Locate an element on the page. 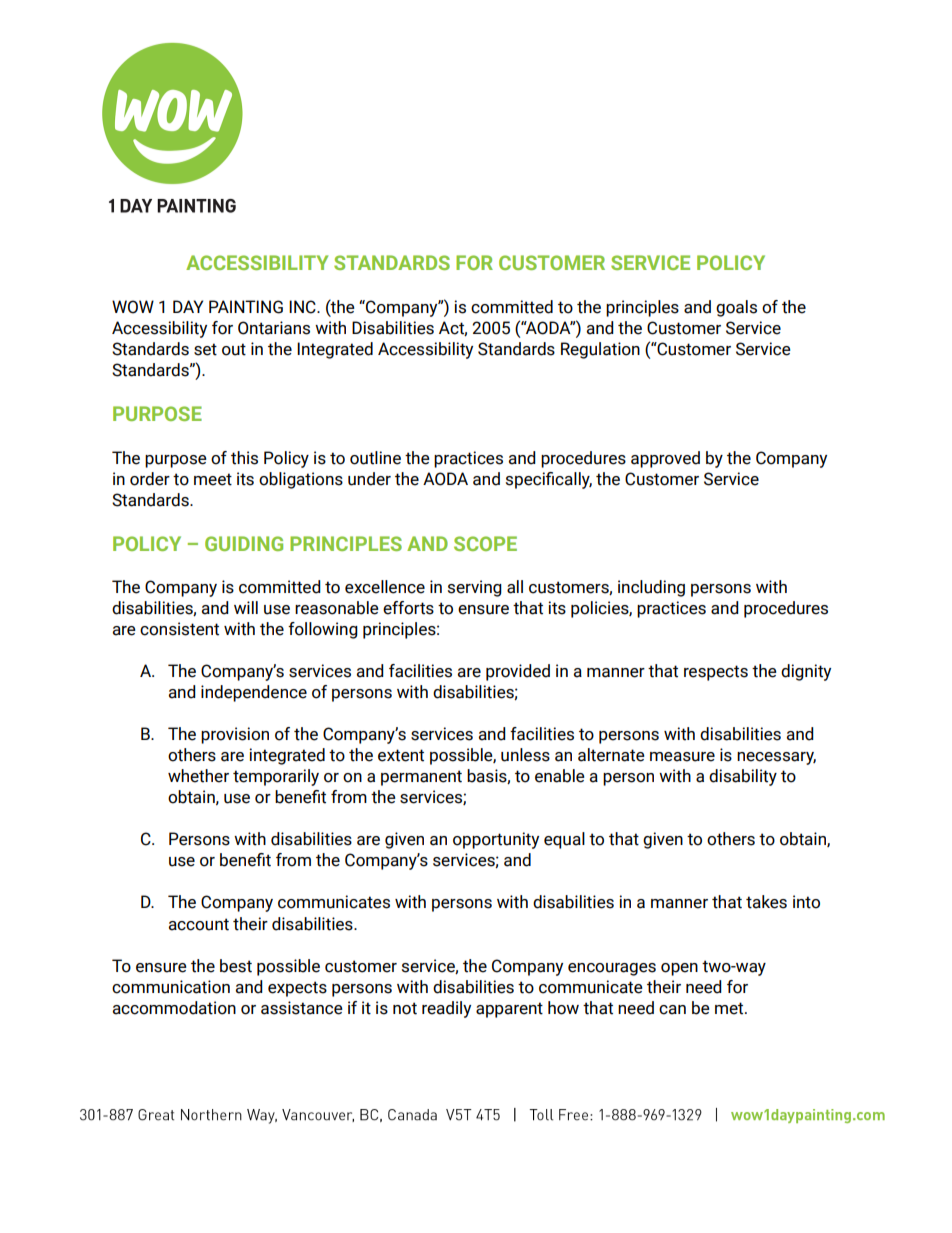 This image has height=1233, width=952. readily is located at coordinates (446, 1009).
